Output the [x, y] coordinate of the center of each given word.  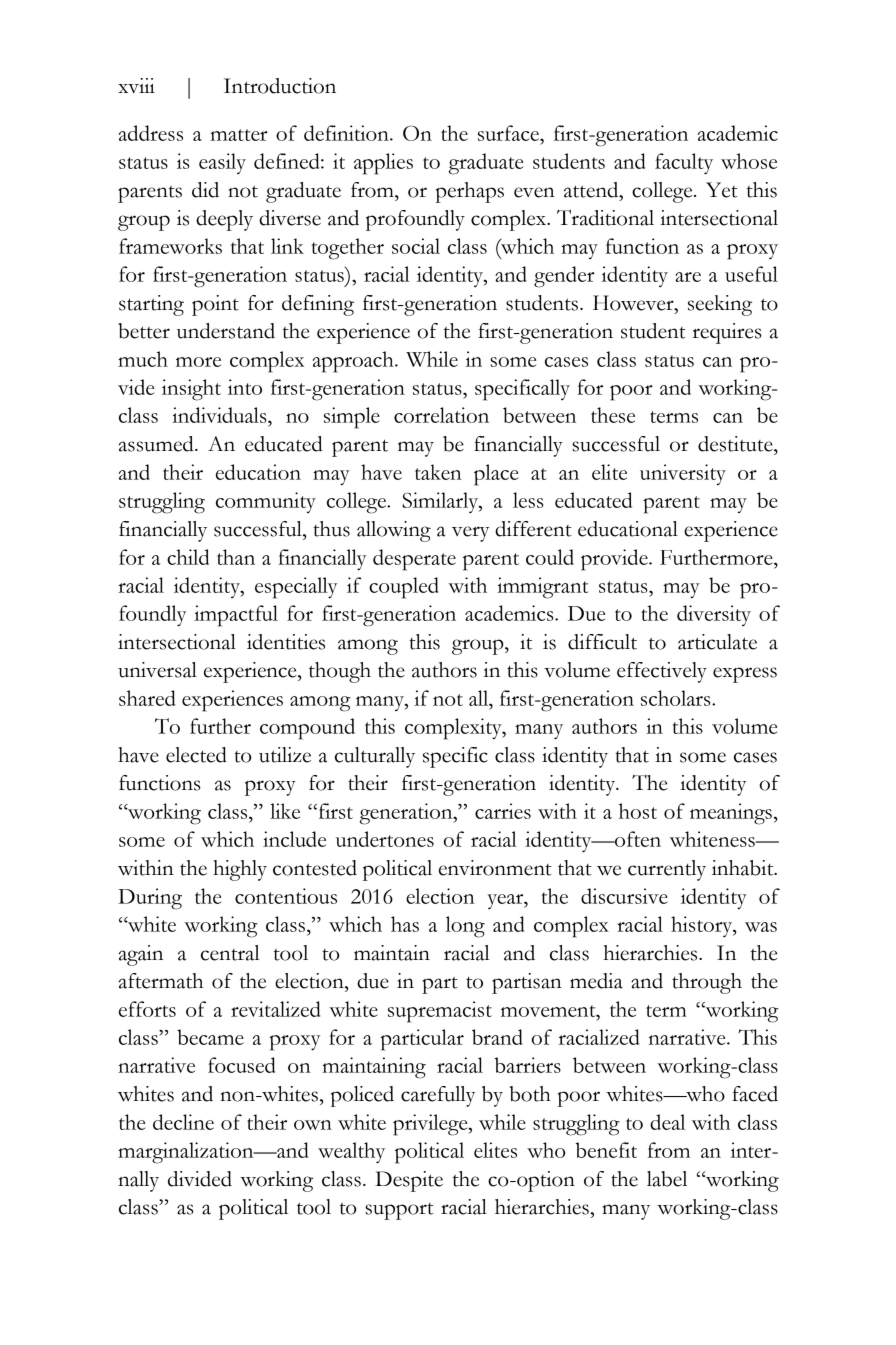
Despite [409, 1181]
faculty [684, 164]
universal [157, 670]
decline [183, 1122]
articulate [717, 642]
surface [509, 133]
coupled [404, 588]
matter [239, 135]
